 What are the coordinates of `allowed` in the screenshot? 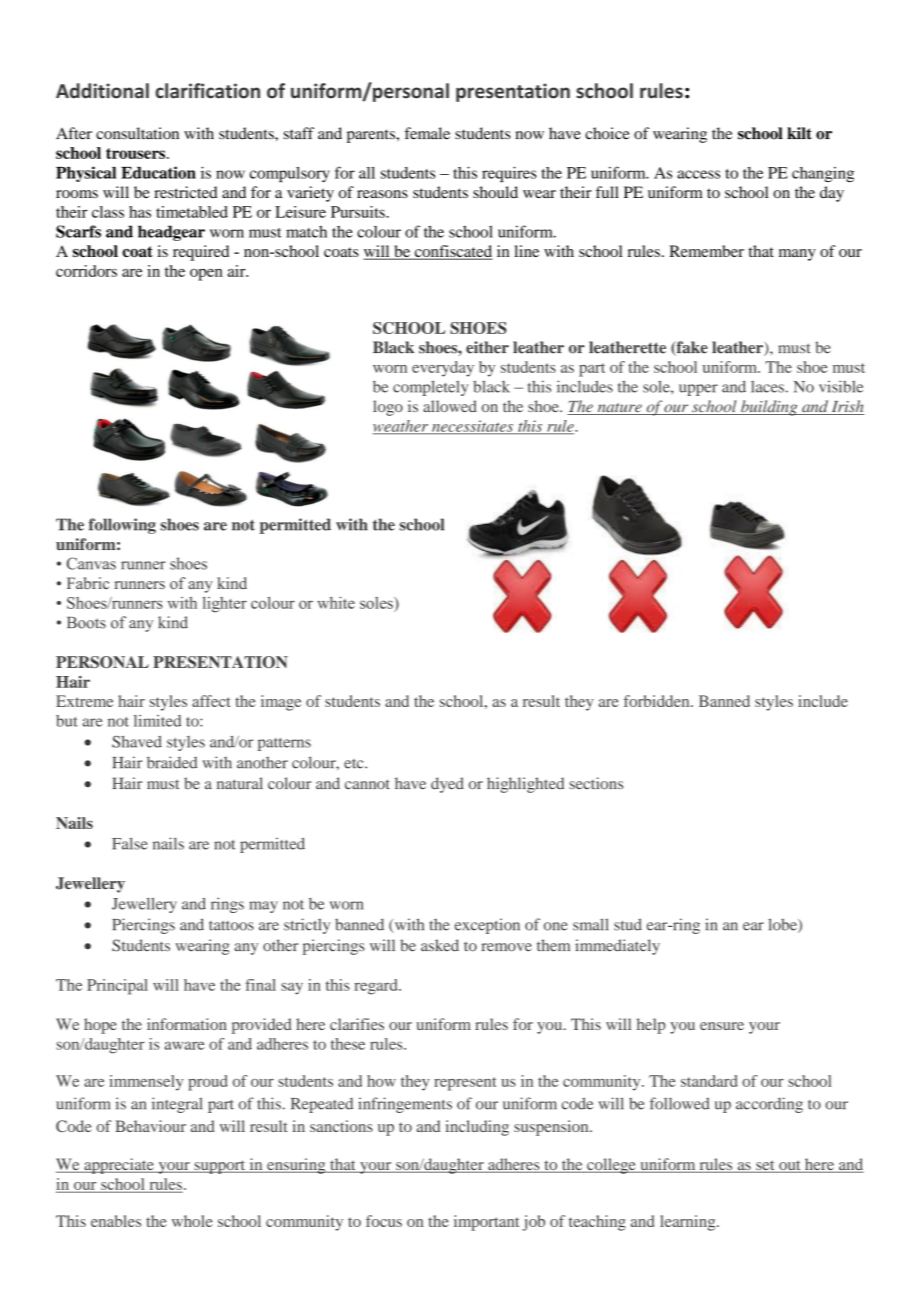 It's located at (450, 406).
